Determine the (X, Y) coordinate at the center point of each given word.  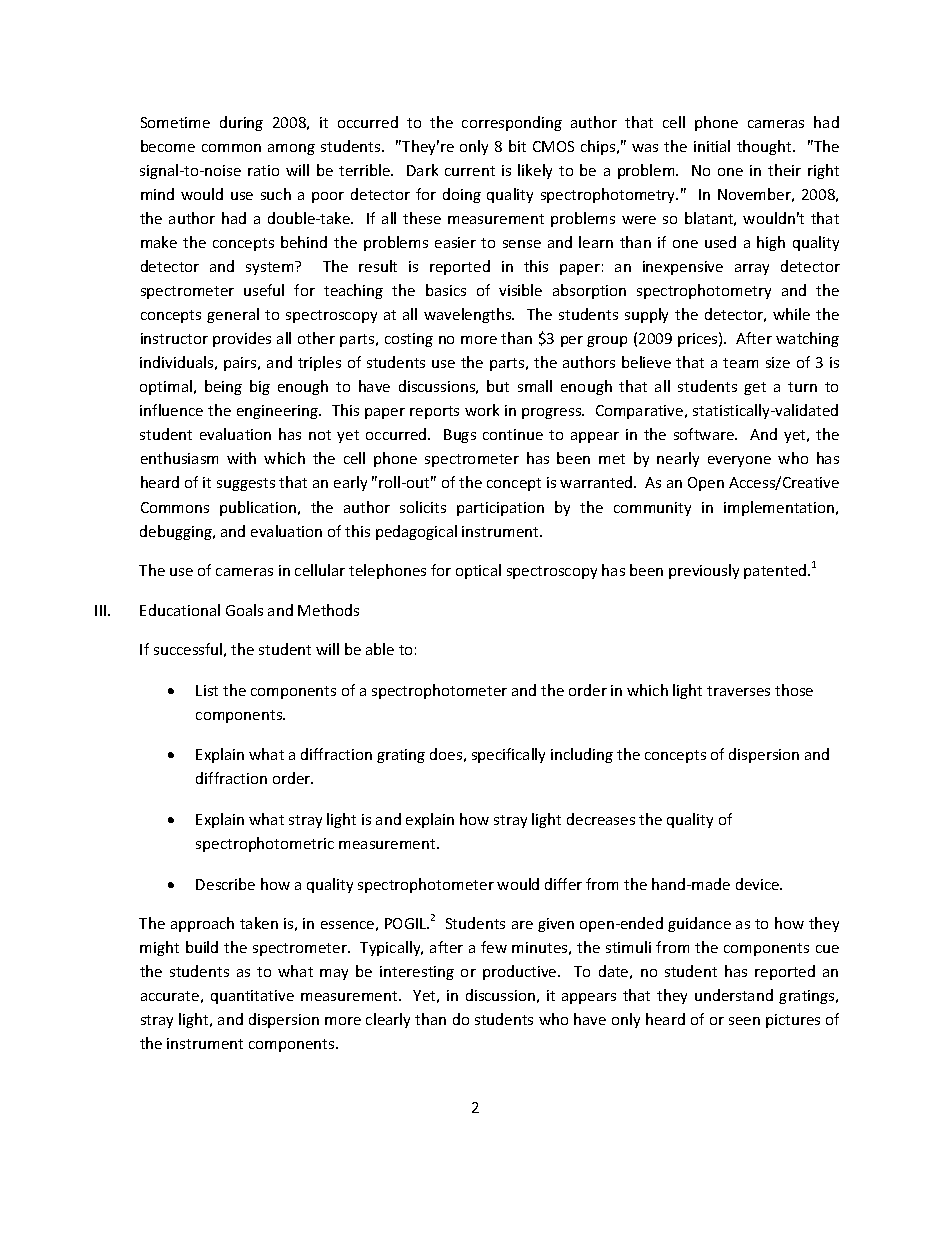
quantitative (252, 997)
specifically (508, 755)
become (168, 146)
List (207, 690)
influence (171, 410)
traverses (738, 691)
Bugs (460, 436)
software (705, 434)
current (470, 171)
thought (765, 147)
